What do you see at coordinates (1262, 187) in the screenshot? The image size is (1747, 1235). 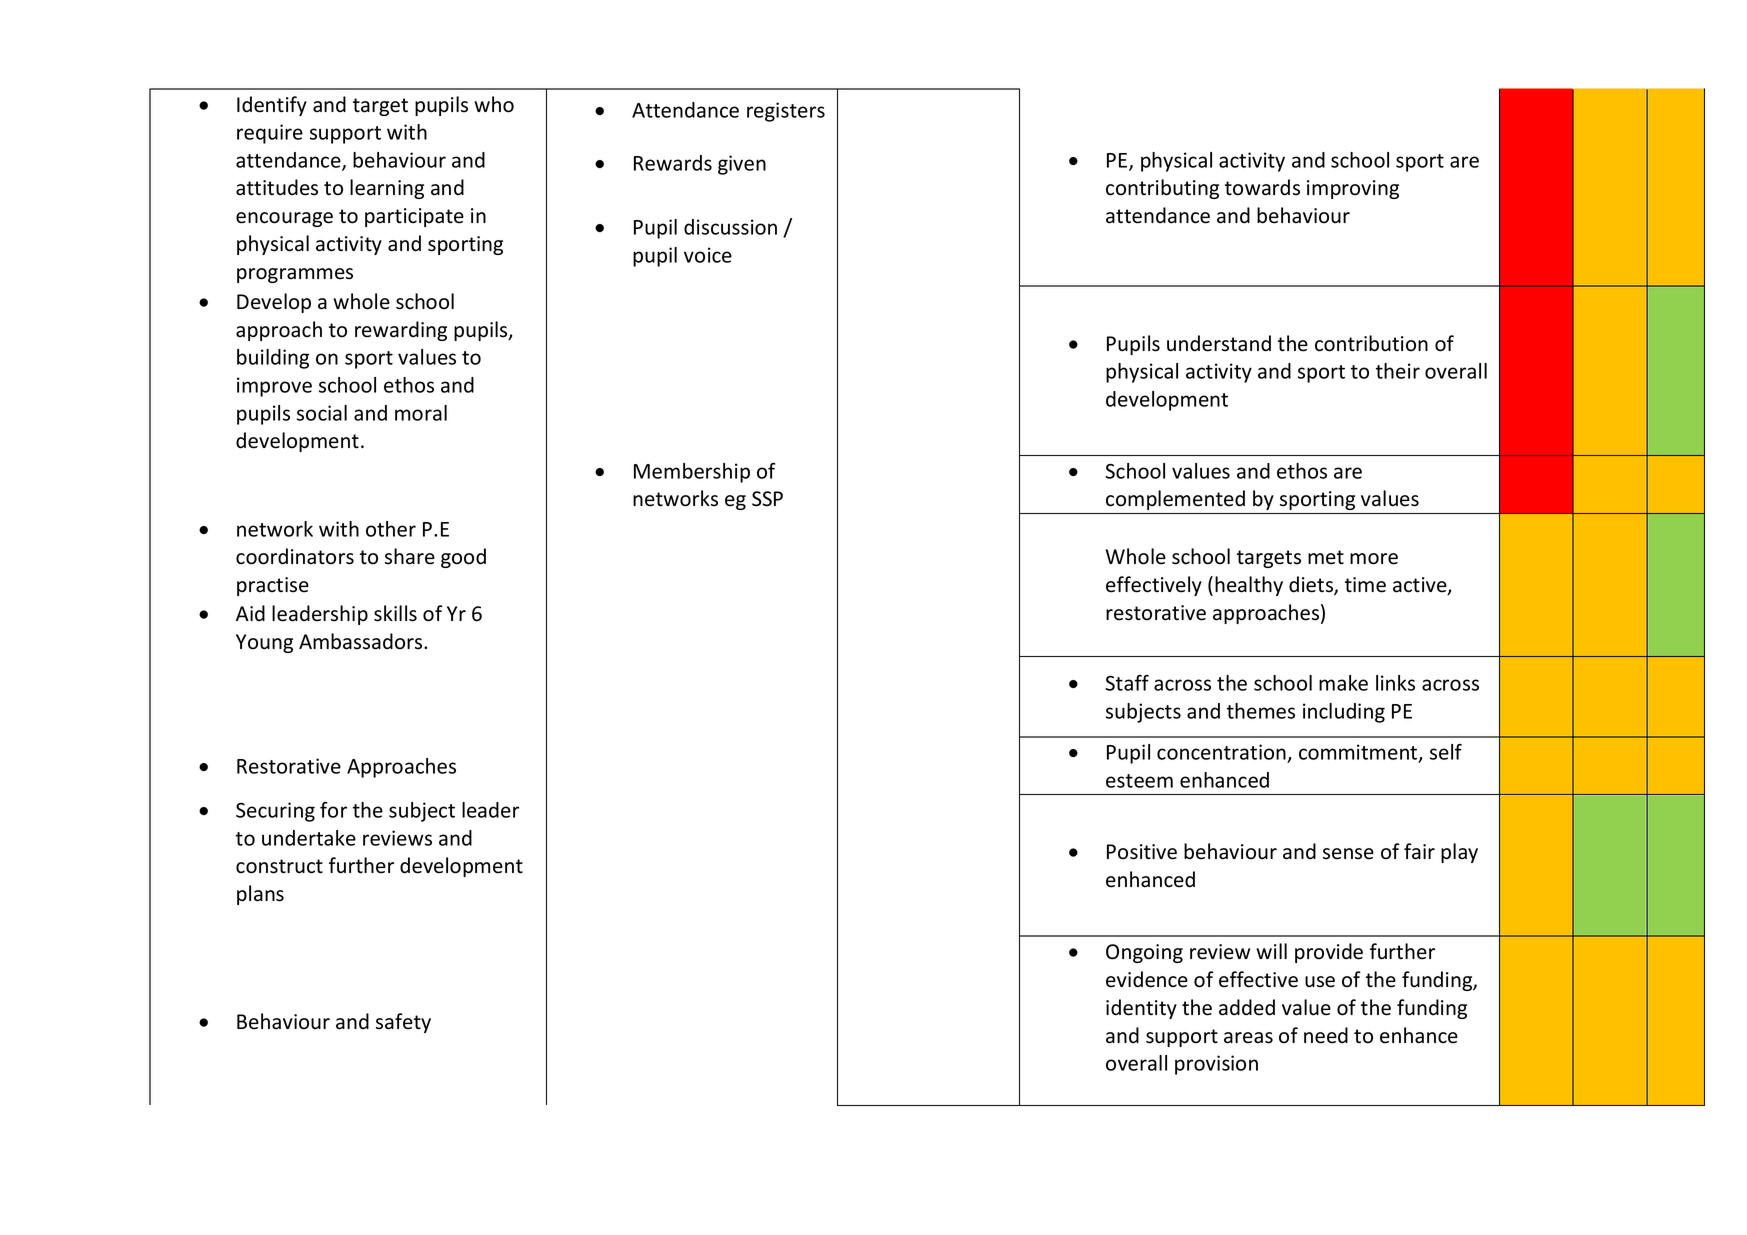 I see `towards` at bounding box center [1262, 187].
